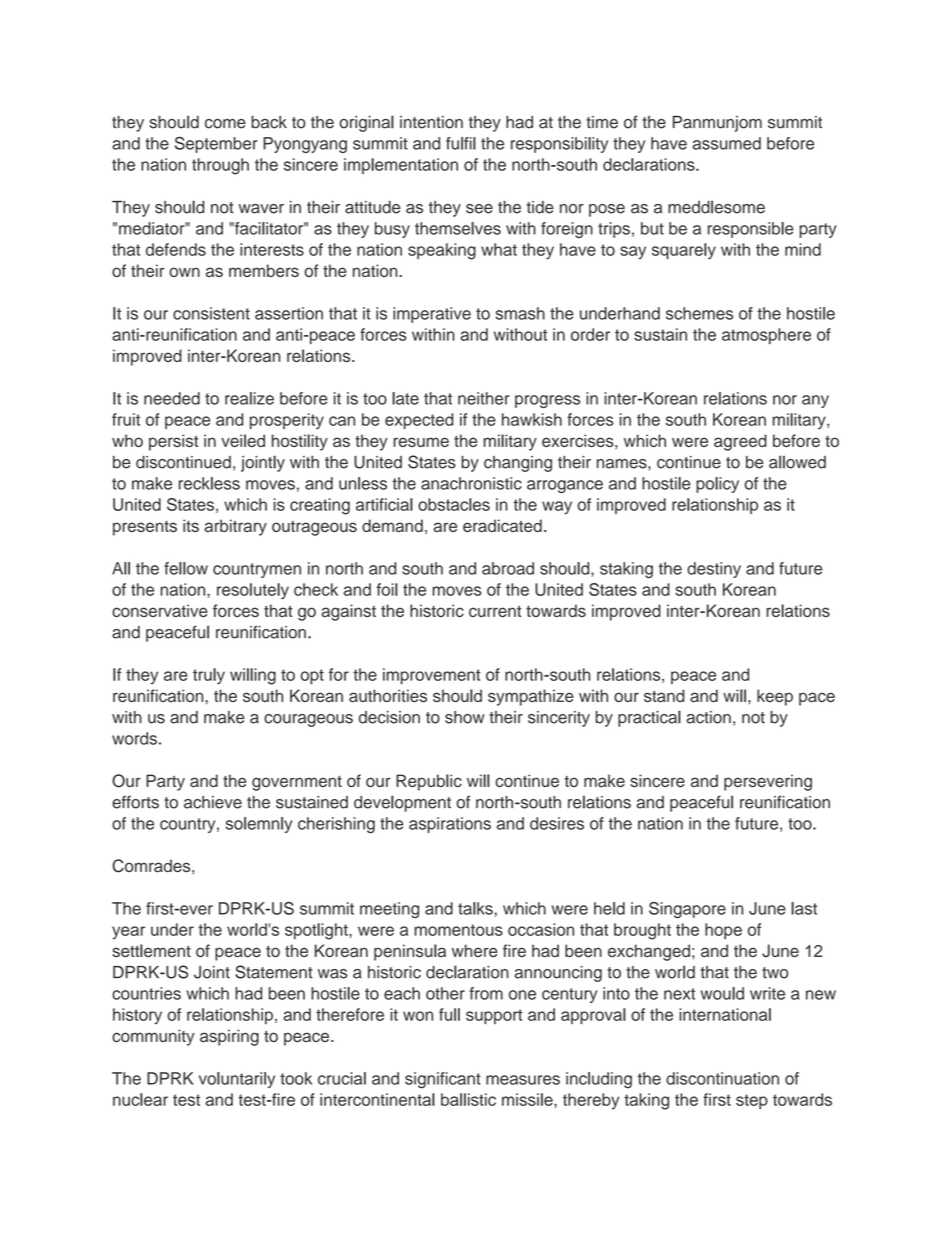 Image resolution: width=952 pixels, height=1233 pixels. I want to click on destiny, so click(714, 570).
